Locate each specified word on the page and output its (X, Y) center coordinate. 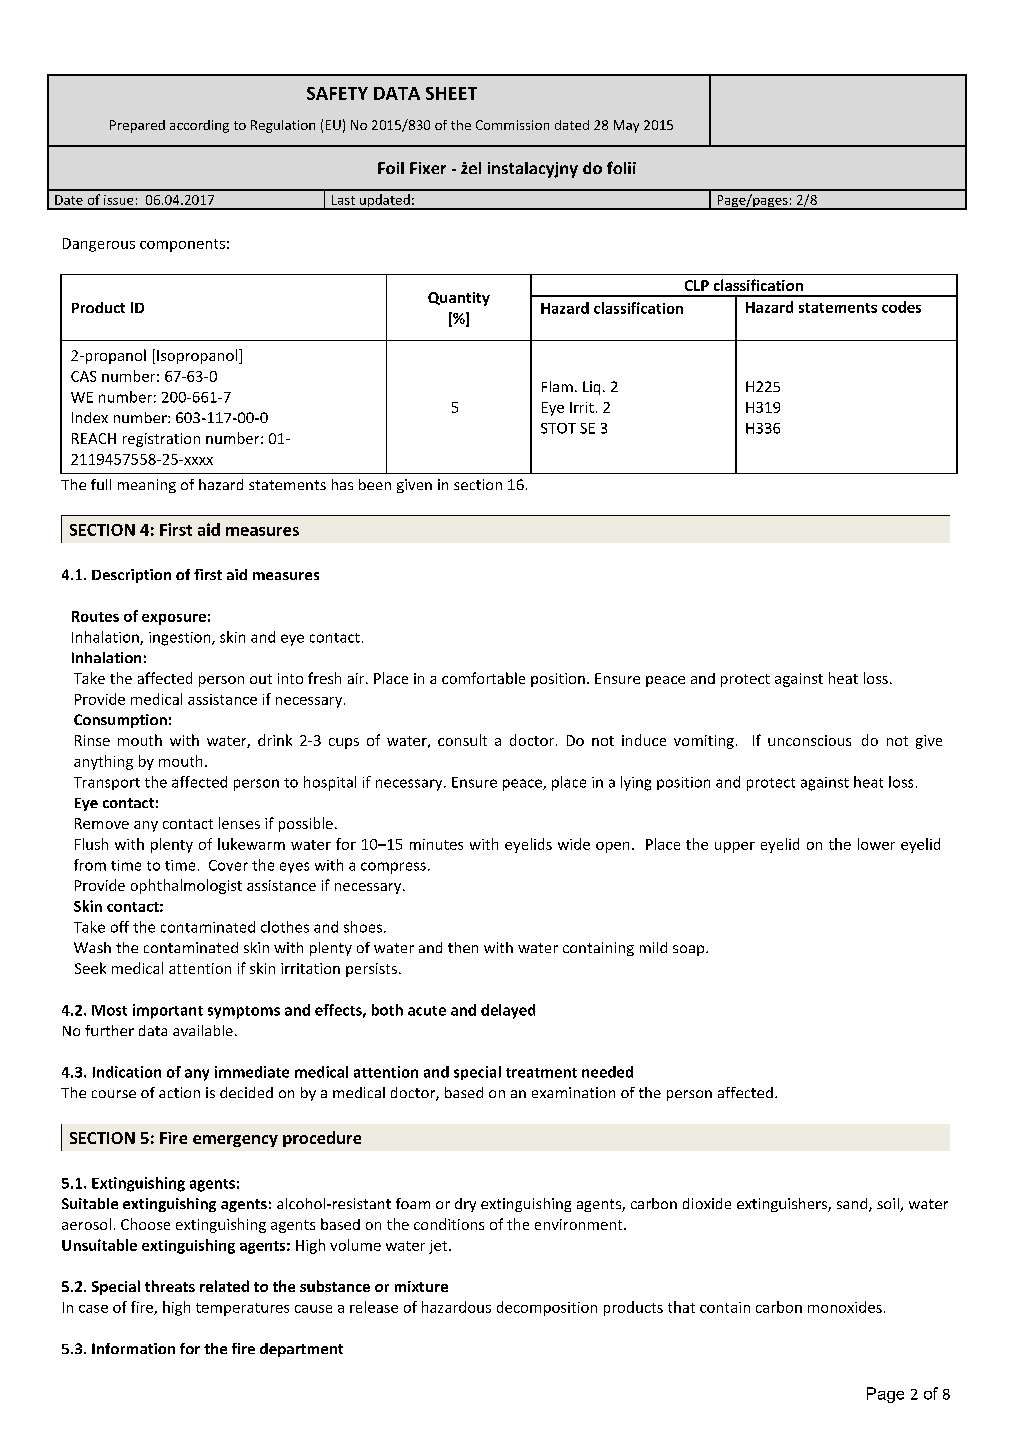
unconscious (809, 740)
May (626, 126)
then (463, 947)
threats (170, 1286)
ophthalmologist (186, 886)
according (199, 126)
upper (735, 847)
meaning (147, 486)
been (375, 484)
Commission (512, 125)
